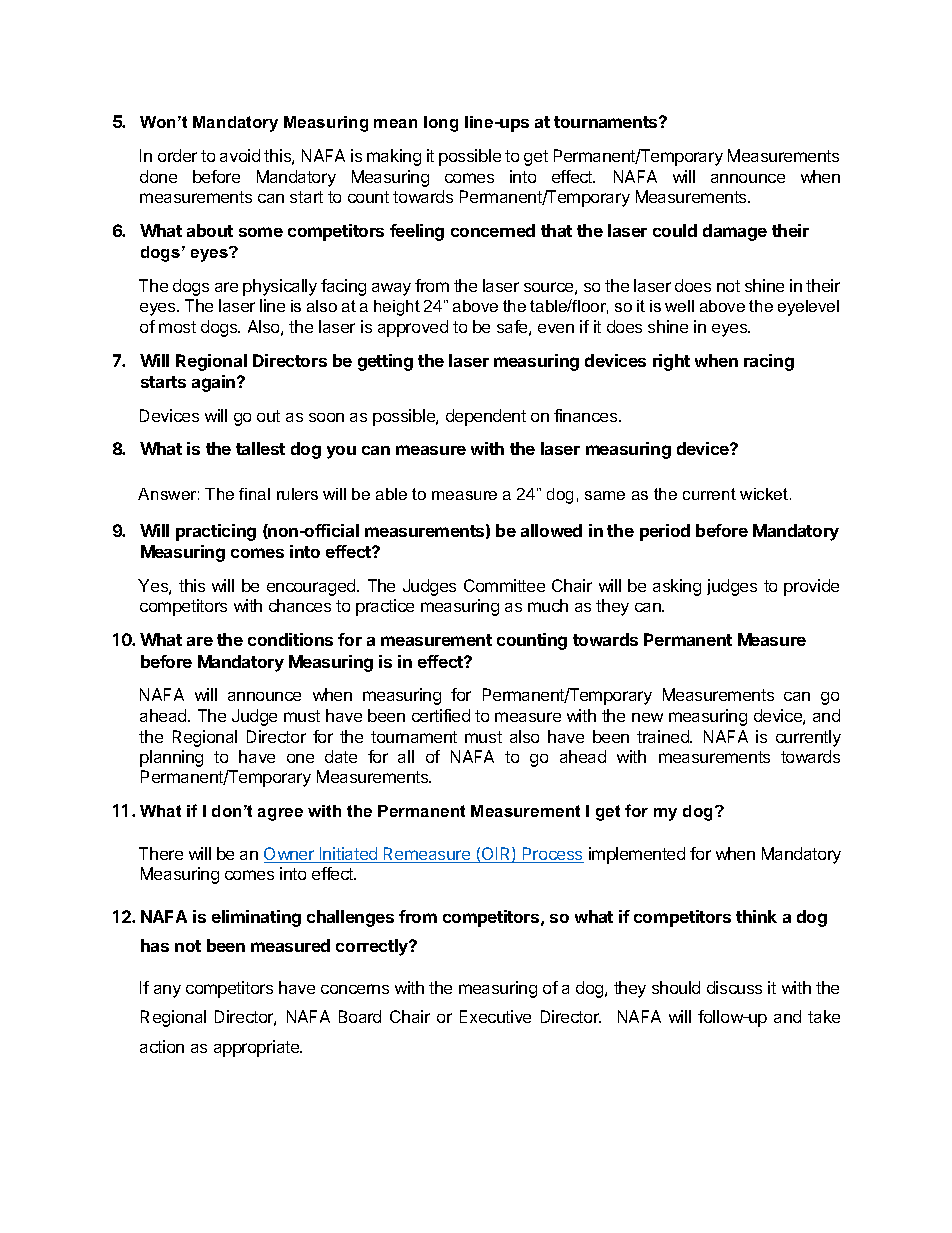  I want to click on Process, so click(552, 855).
